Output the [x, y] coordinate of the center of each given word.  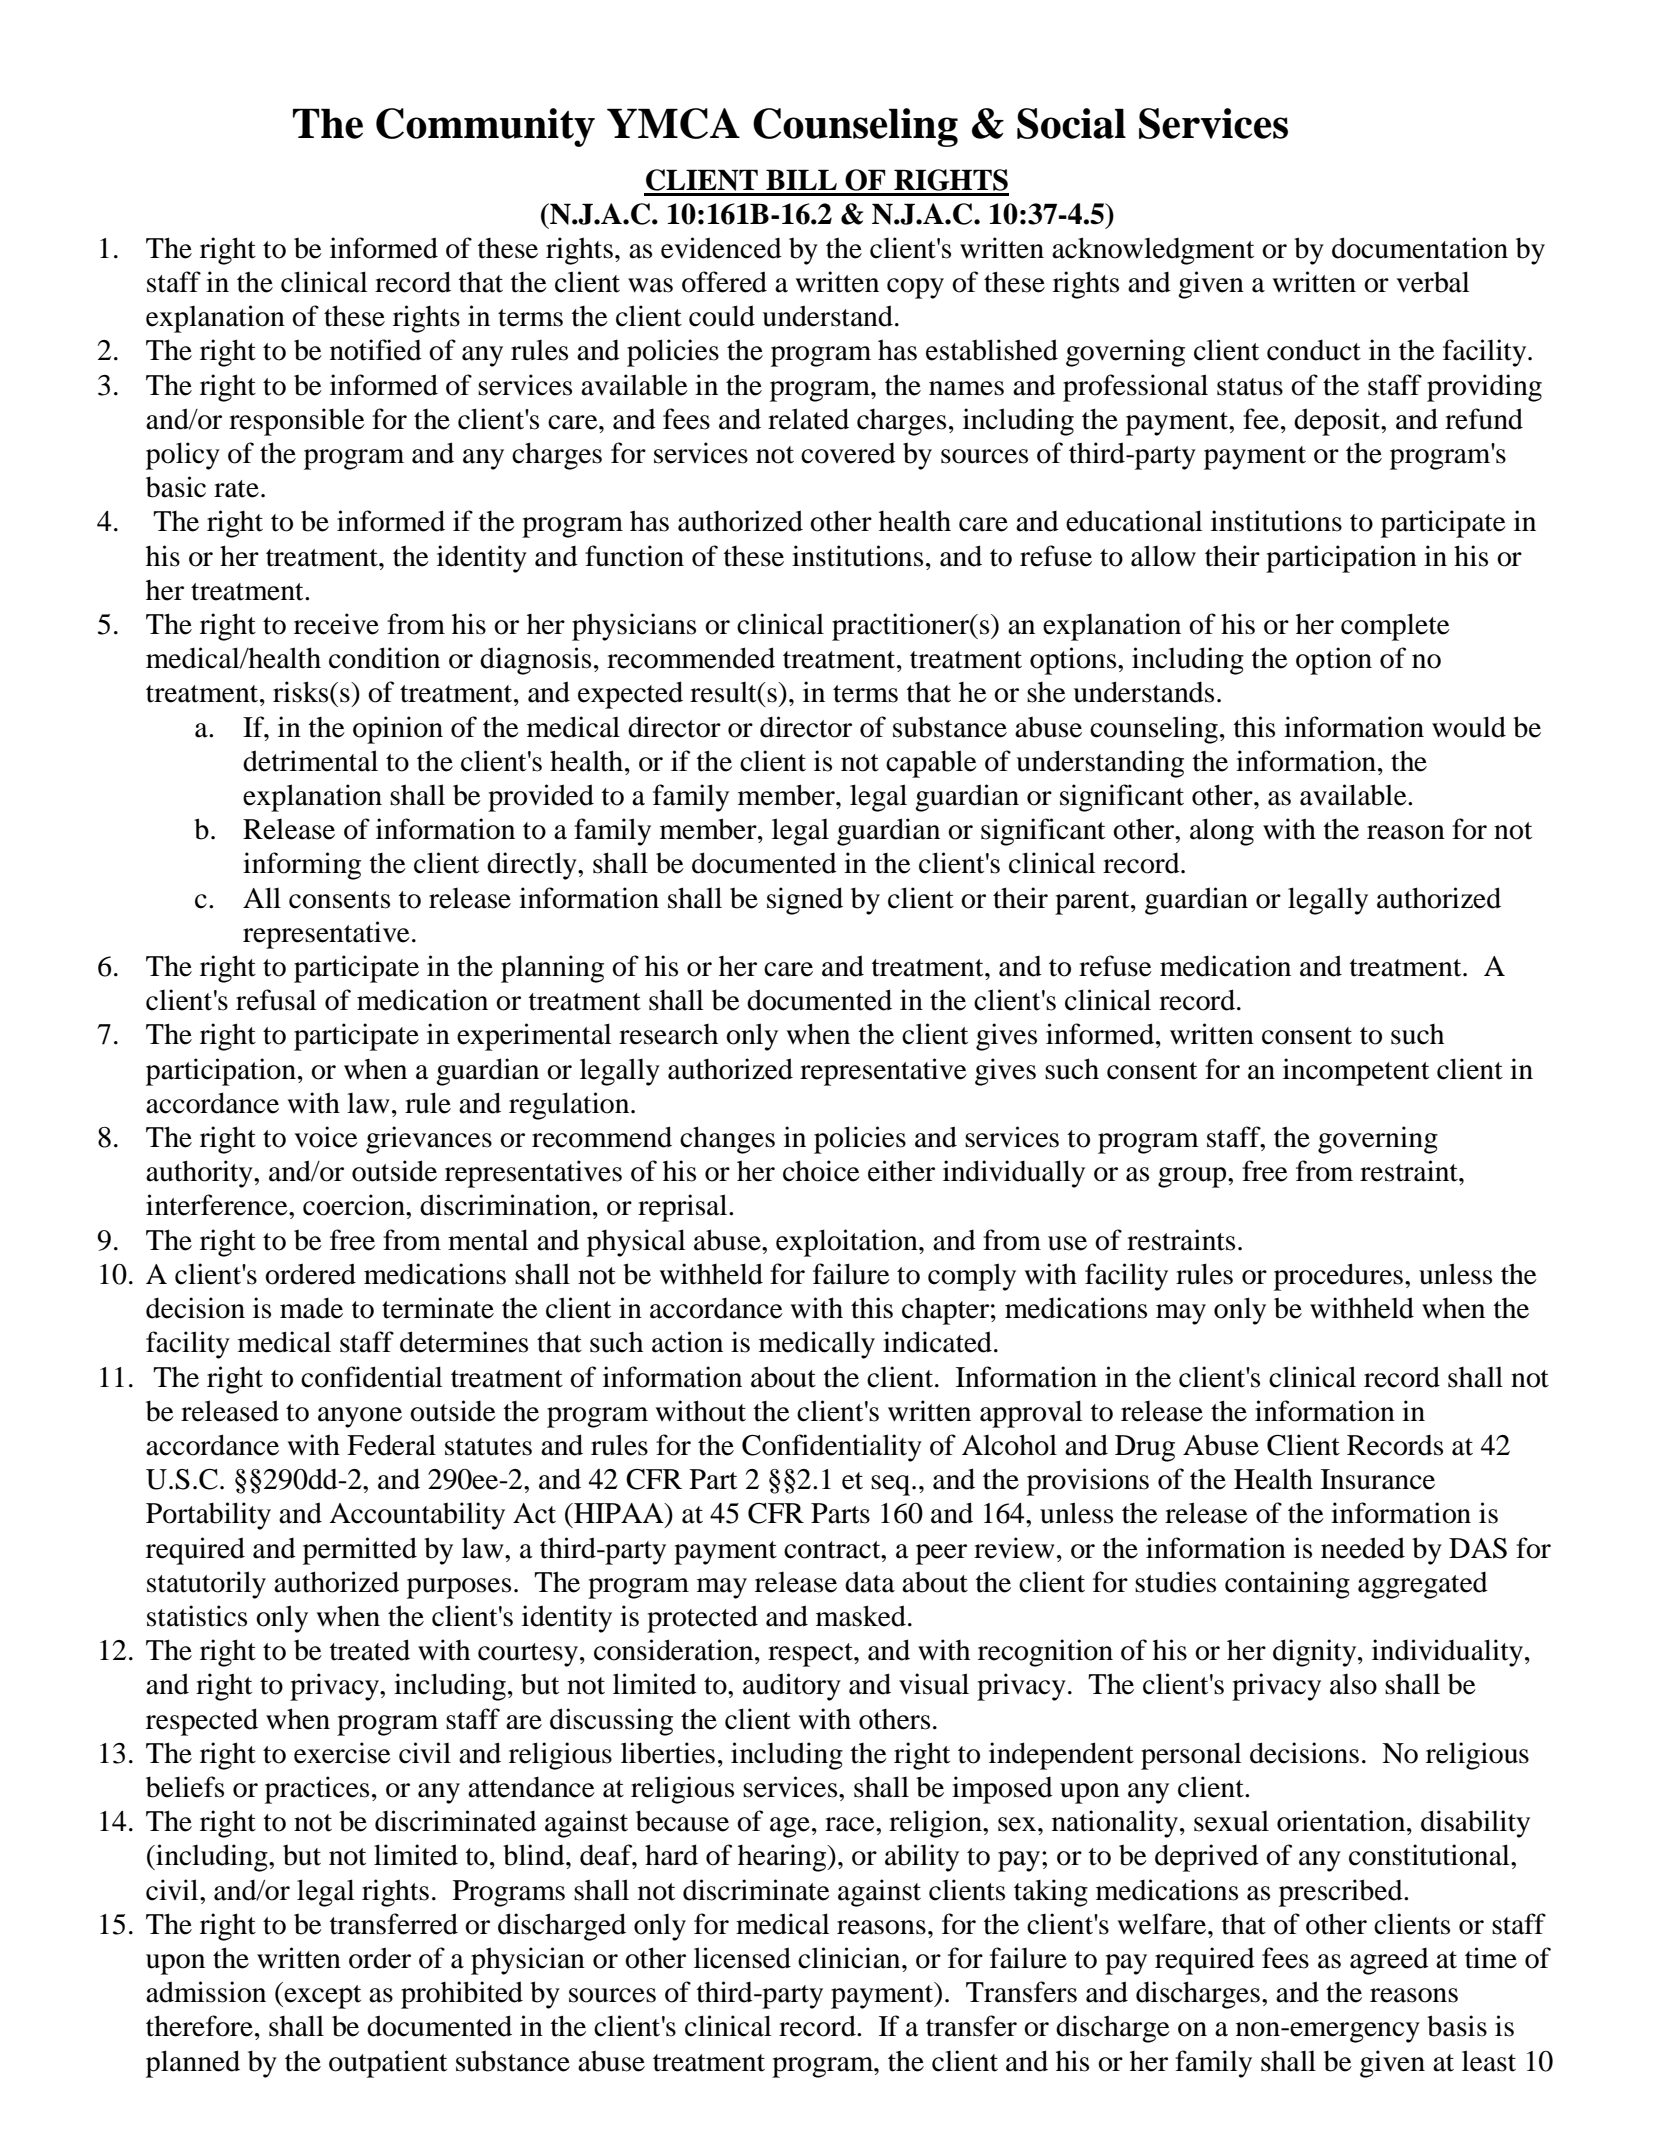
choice [821, 1171]
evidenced [721, 248]
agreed [1389, 1961]
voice [326, 1137]
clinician [850, 1958]
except [321, 1995]
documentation [1420, 248]
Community [485, 127]
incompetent [1356, 1072]
